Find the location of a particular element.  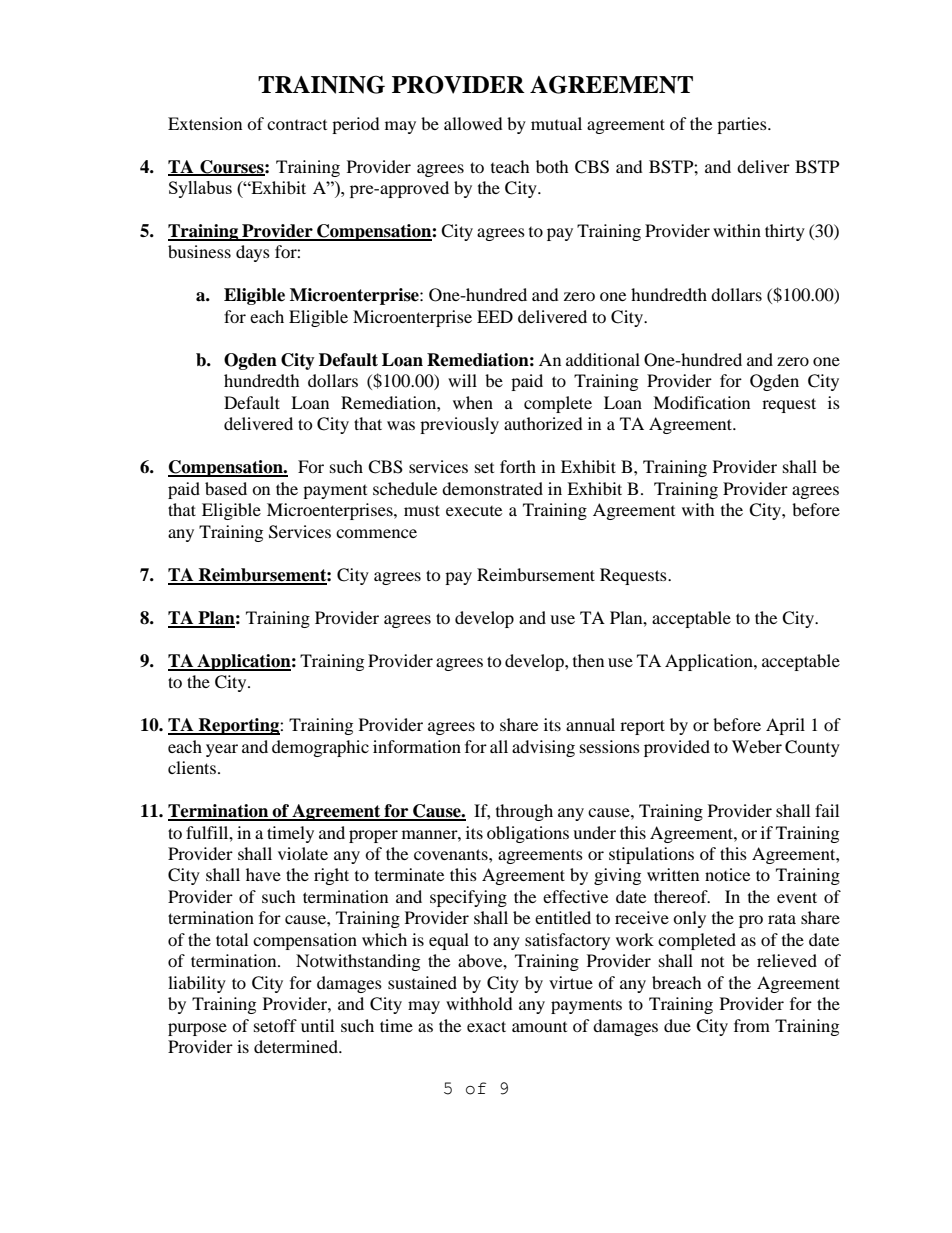

parties is located at coordinates (743, 125).
